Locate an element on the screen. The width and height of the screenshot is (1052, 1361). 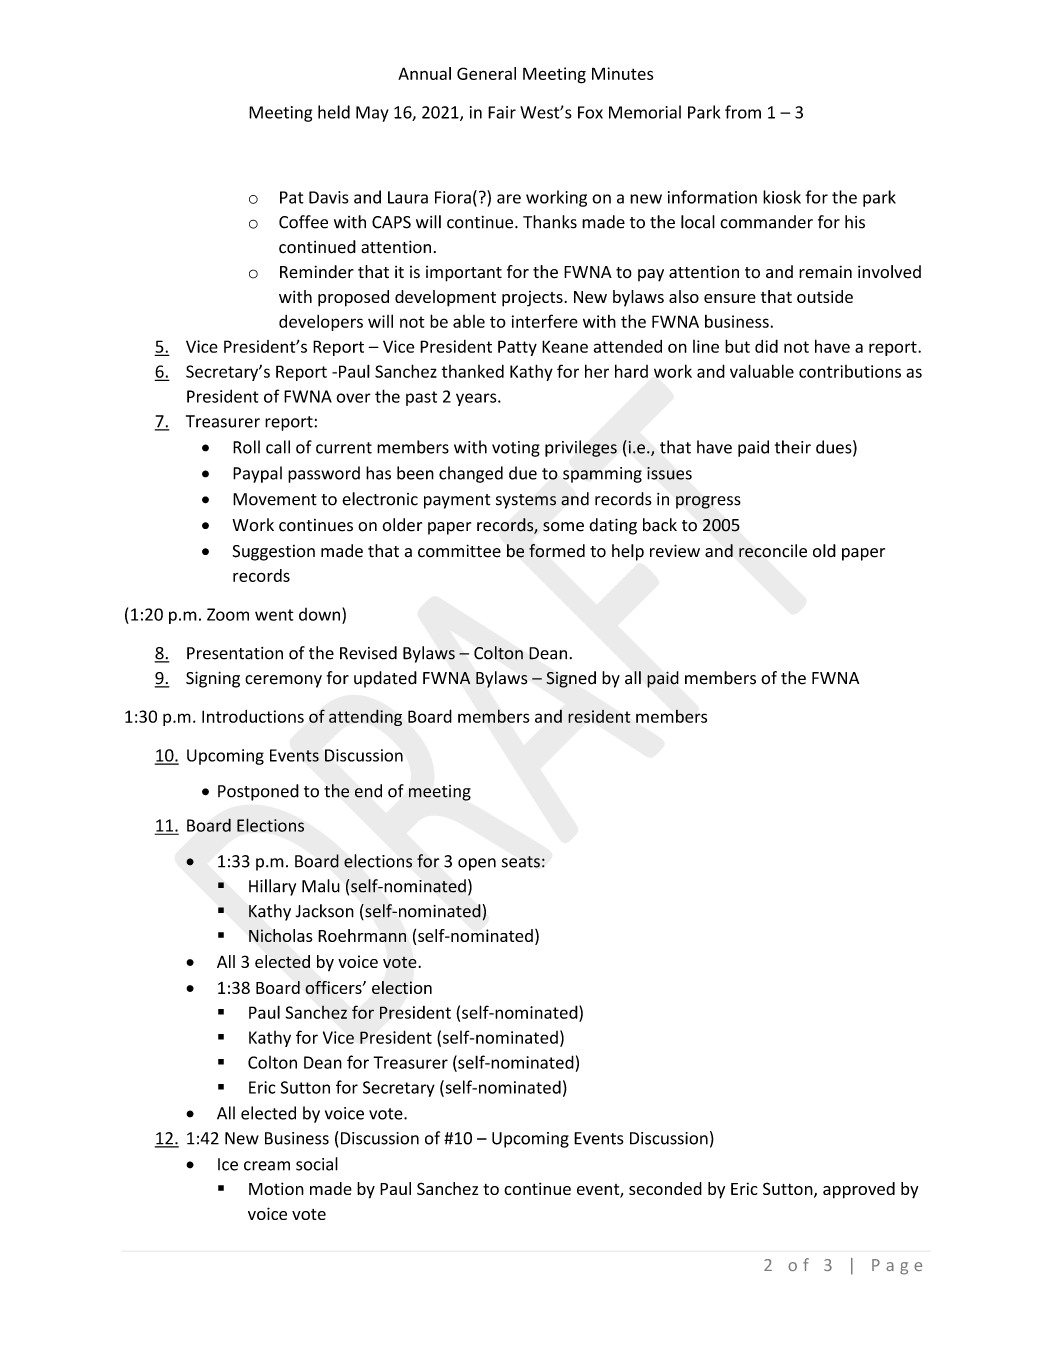
approved is located at coordinates (859, 1190).
